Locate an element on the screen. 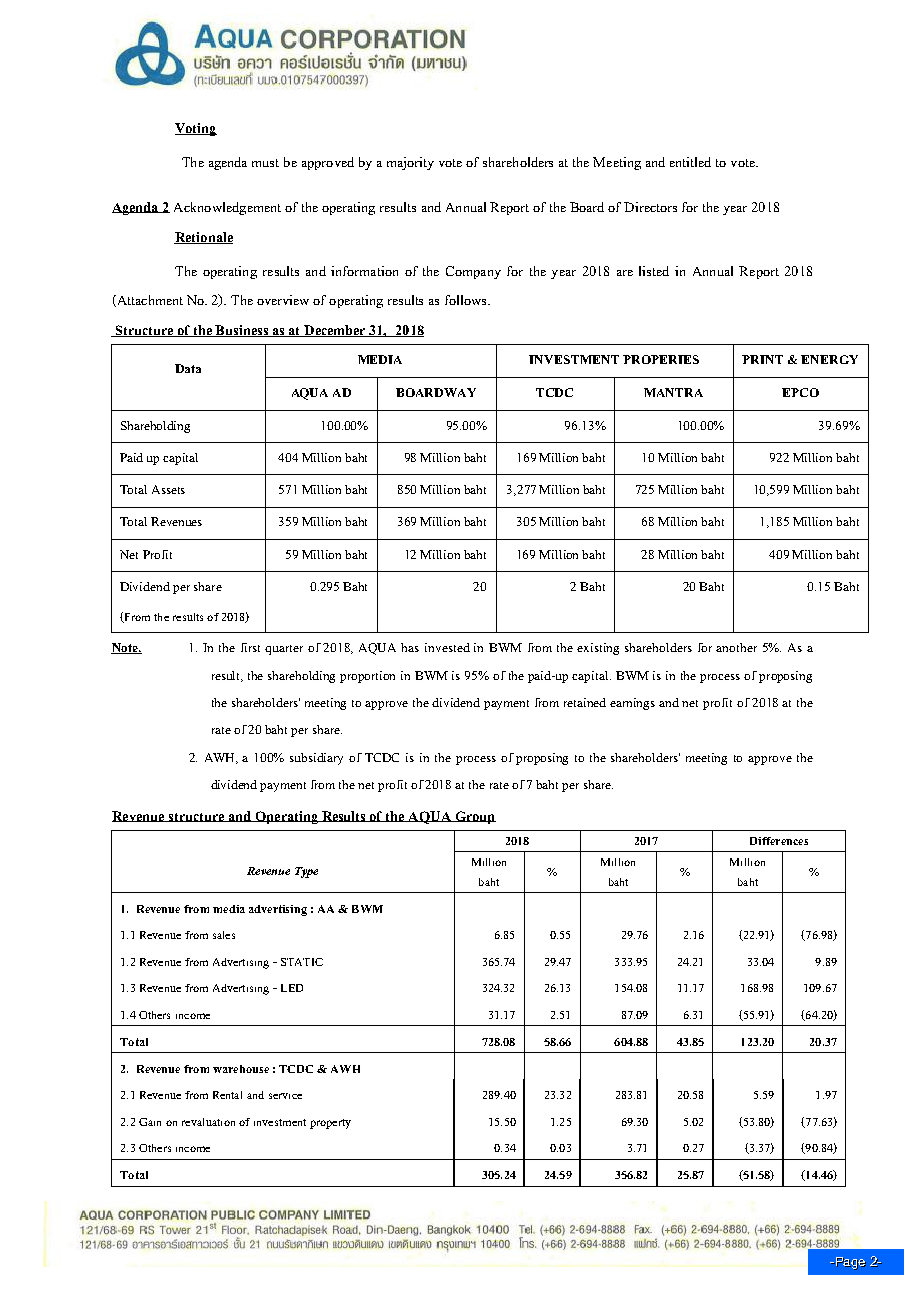 The image size is (924, 1308). Differences is located at coordinates (779, 841).
